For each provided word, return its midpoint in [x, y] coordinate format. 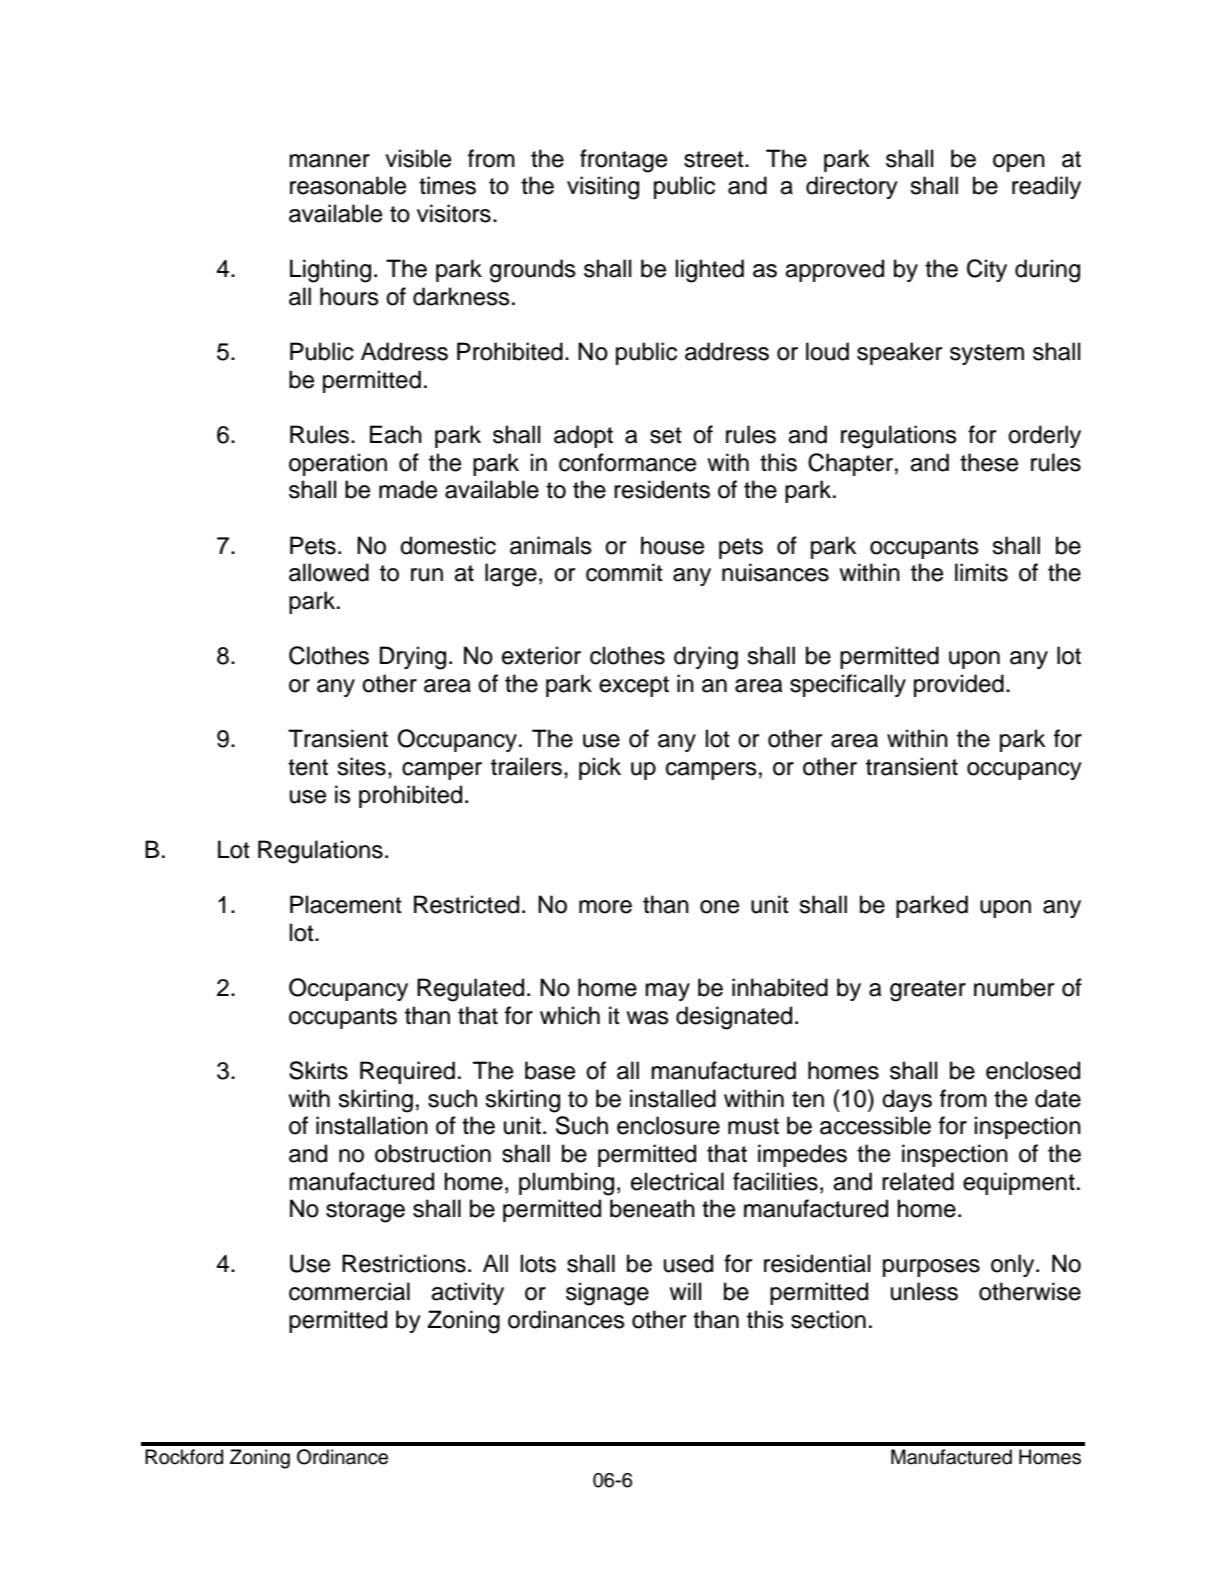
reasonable [348, 185]
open [1019, 163]
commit [624, 572]
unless [924, 1291]
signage [607, 1294]
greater [928, 991]
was [647, 1018]
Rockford [184, 1457]
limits [981, 572]
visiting [603, 188]
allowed [329, 572]
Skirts [318, 1070]
